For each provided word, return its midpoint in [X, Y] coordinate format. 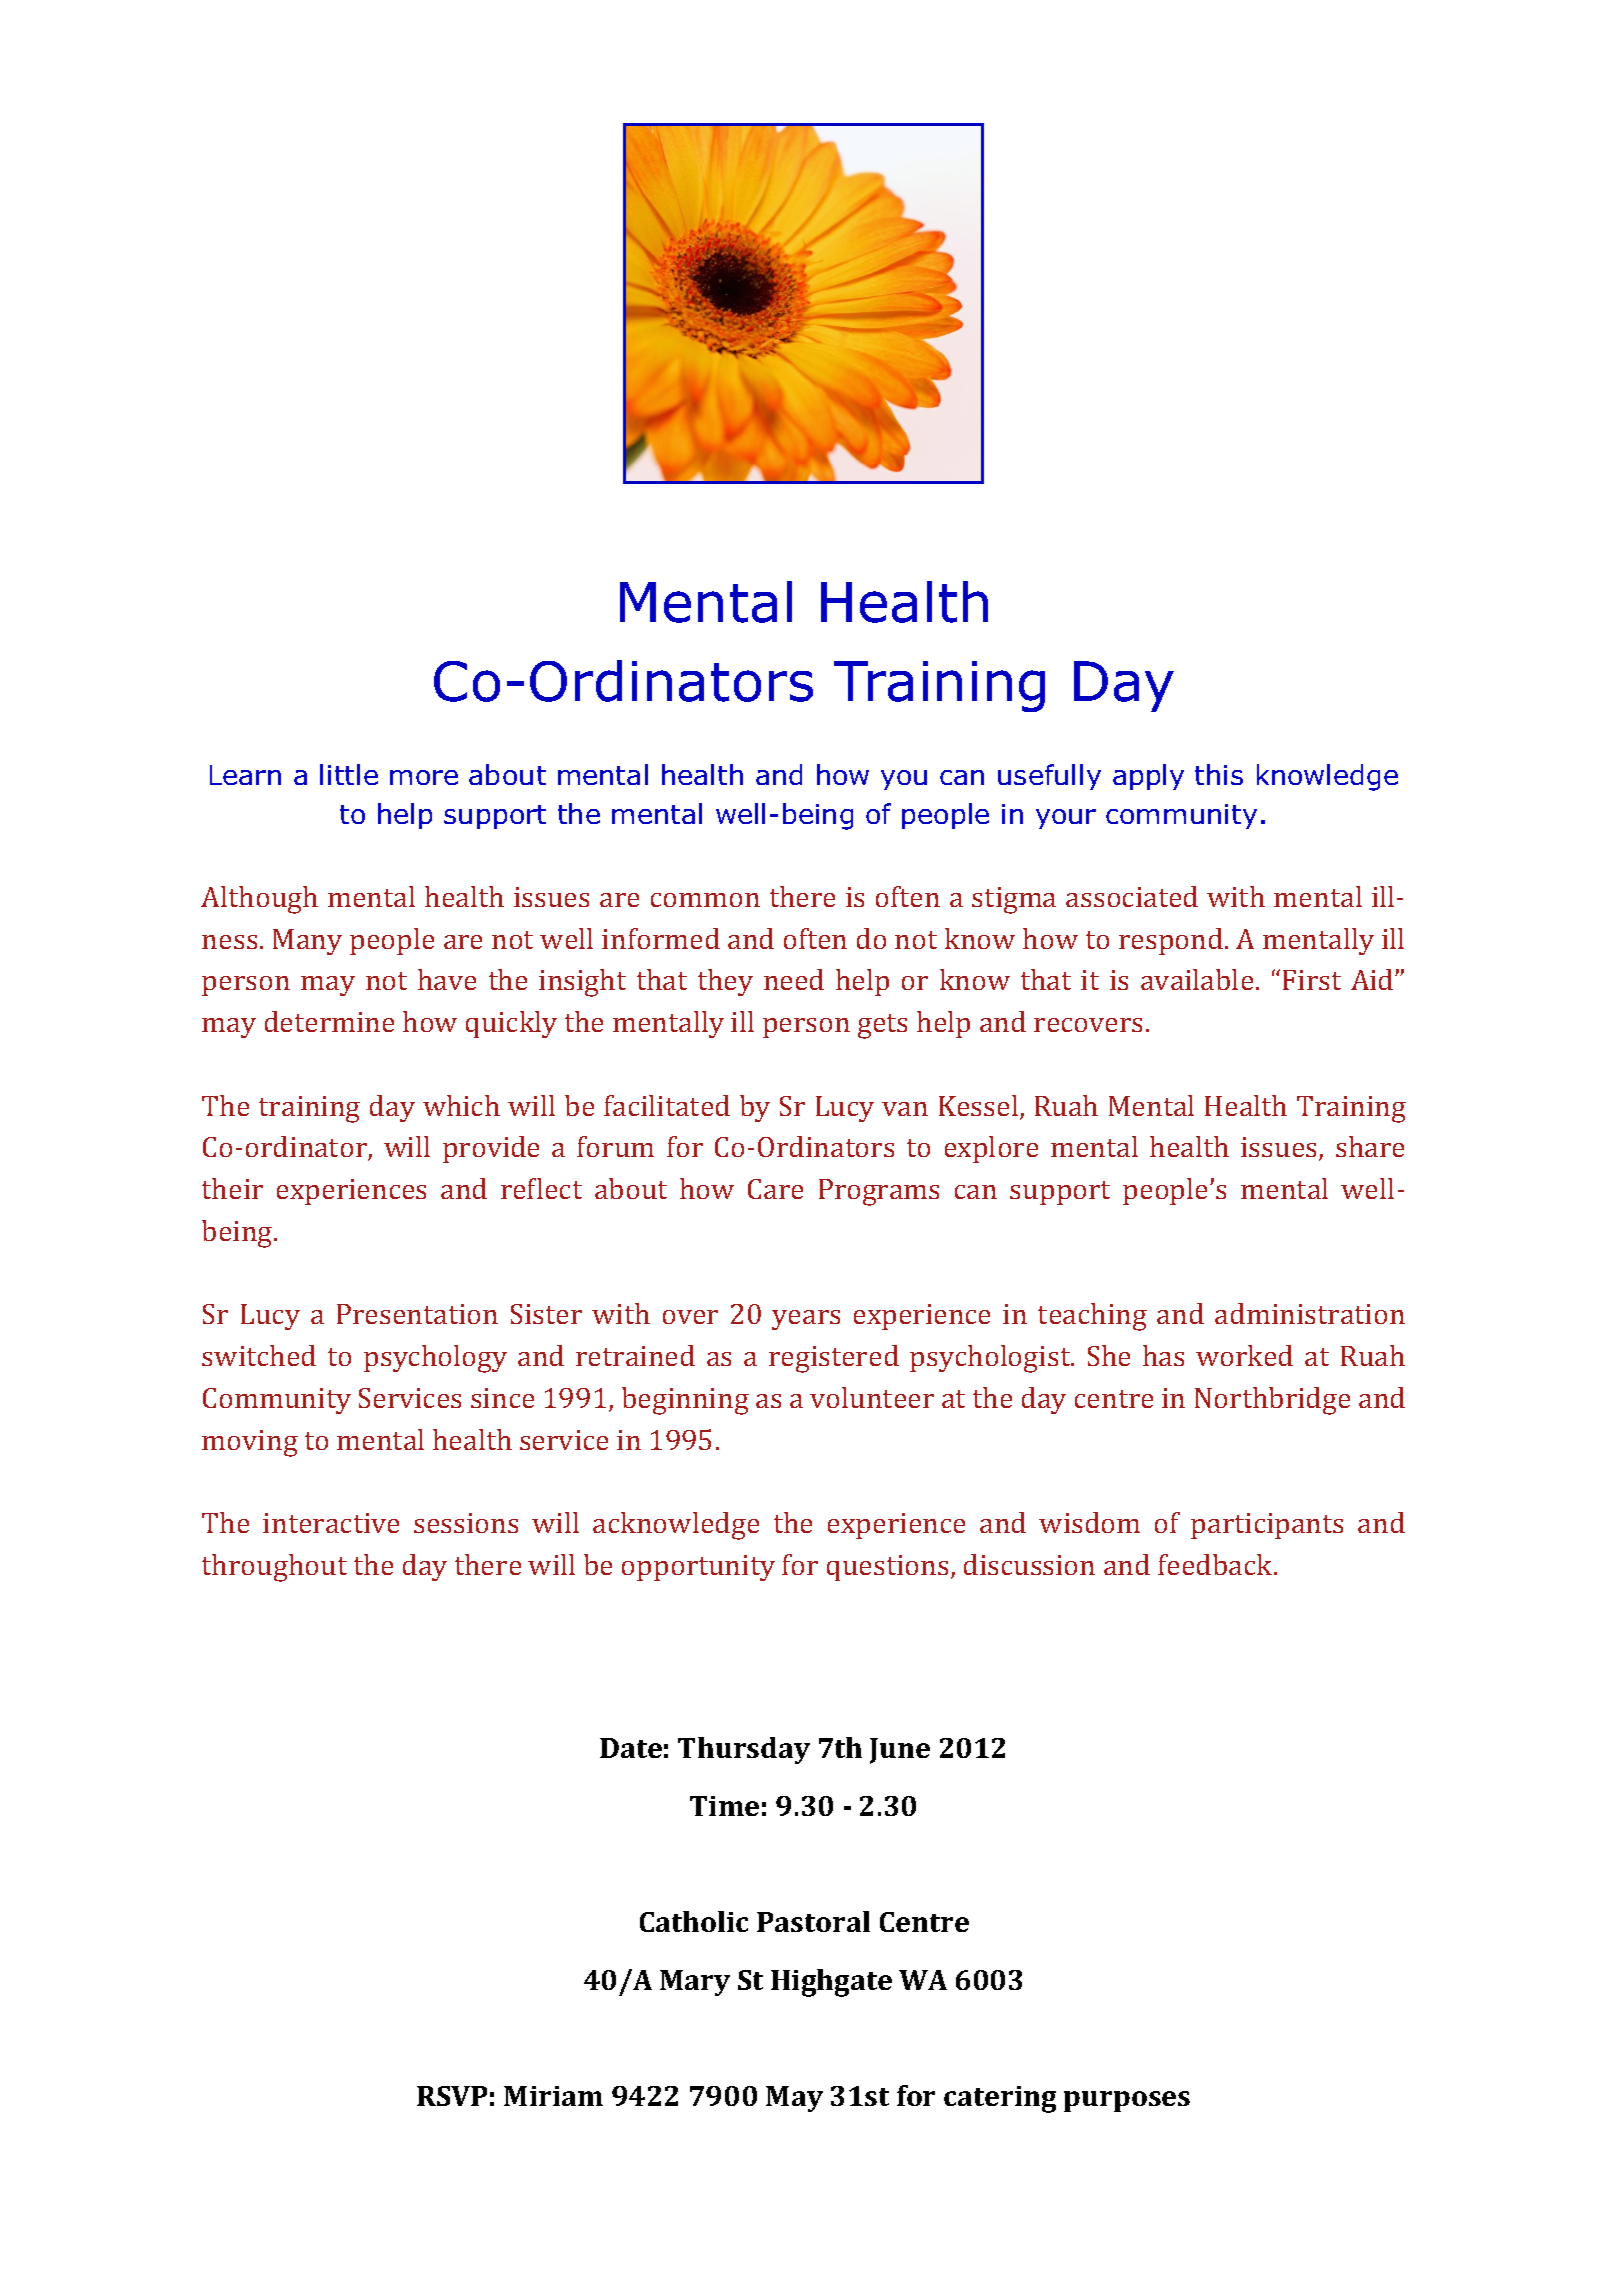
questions [887, 1568]
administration [1310, 1313]
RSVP [452, 2096]
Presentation [417, 1314]
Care [775, 1189]
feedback [1216, 1564]
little [349, 774]
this [1219, 774]
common [705, 900]
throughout [274, 1568]
